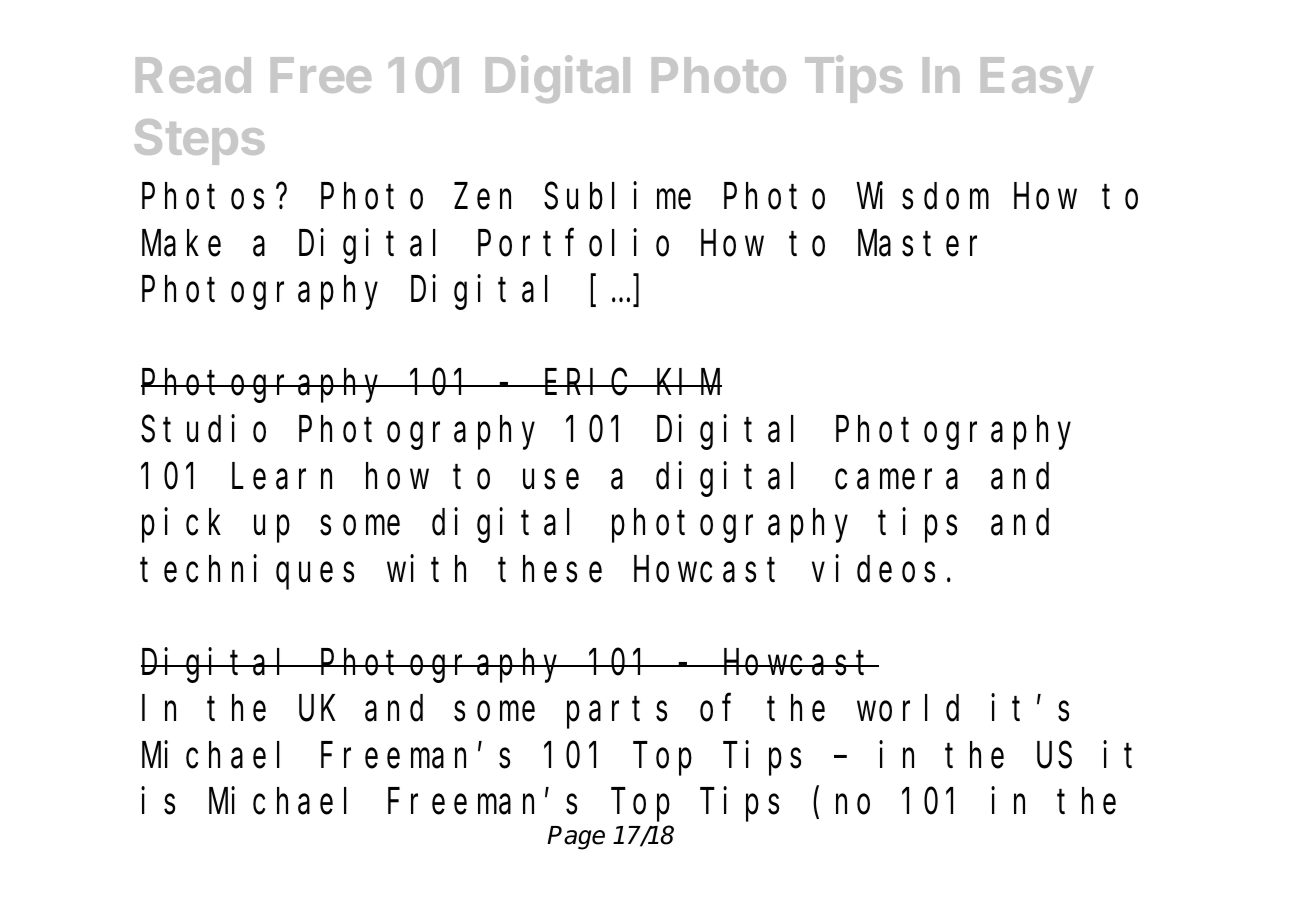  I want to click on Page, so click(576, 838).
